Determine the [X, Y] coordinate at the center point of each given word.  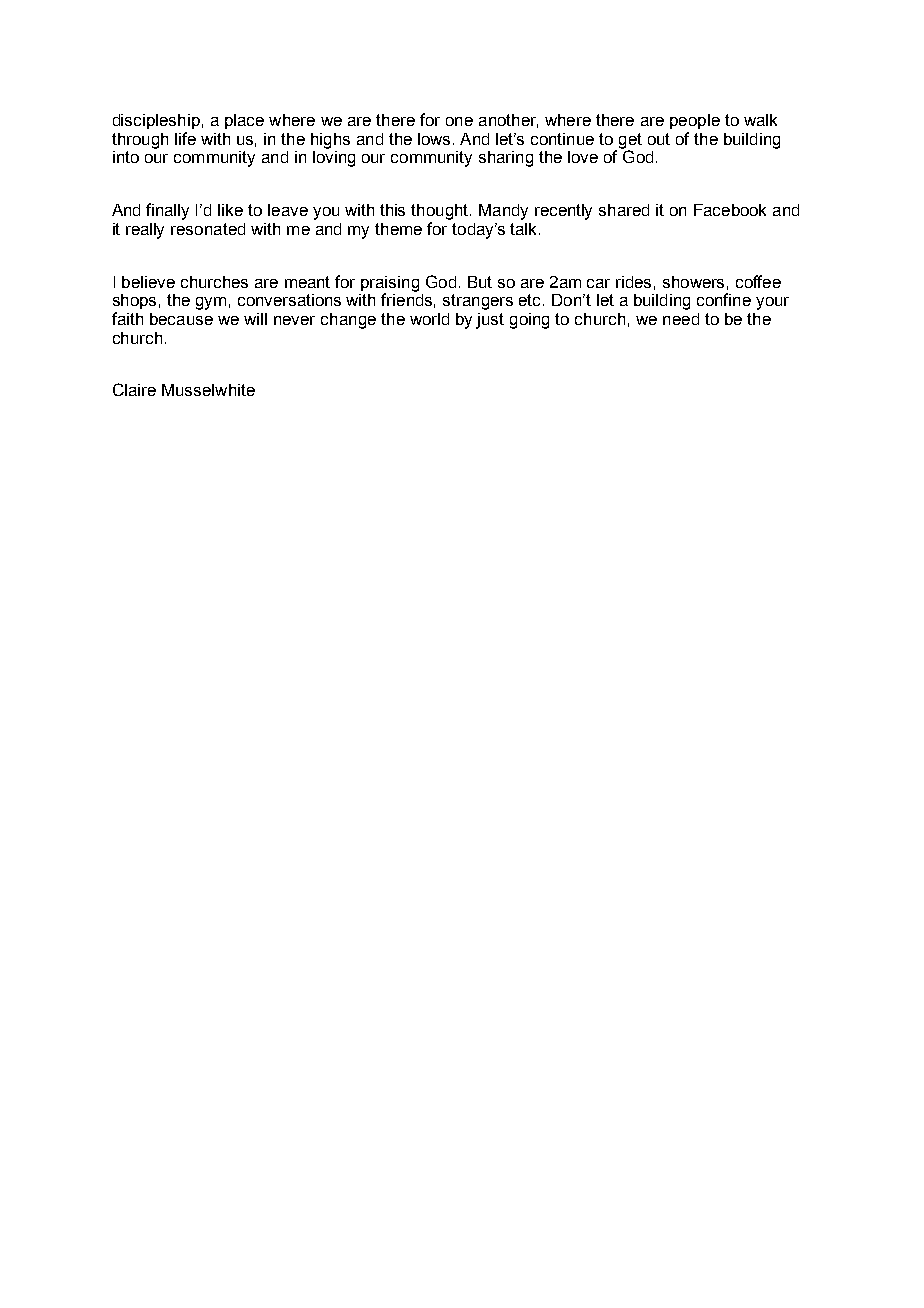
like [230, 210]
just [490, 321]
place [244, 121]
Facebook [730, 210]
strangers [478, 302]
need [681, 319]
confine [724, 299]
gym [211, 303]
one [459, 121]
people [695, 121]
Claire [134, 389]
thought [441, 212]
